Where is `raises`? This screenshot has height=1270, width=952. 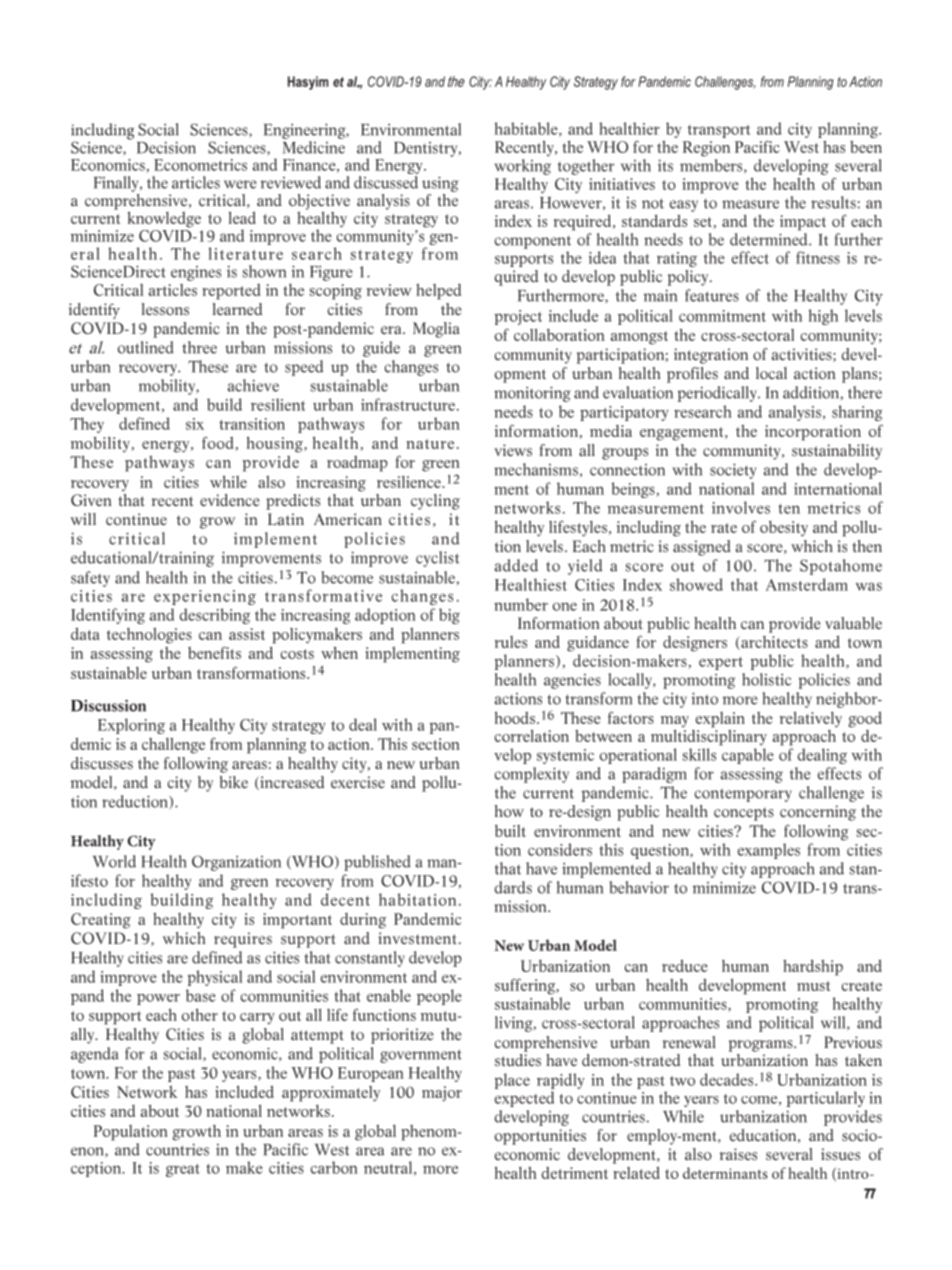 raises is located at coordinates (738, 1154).
